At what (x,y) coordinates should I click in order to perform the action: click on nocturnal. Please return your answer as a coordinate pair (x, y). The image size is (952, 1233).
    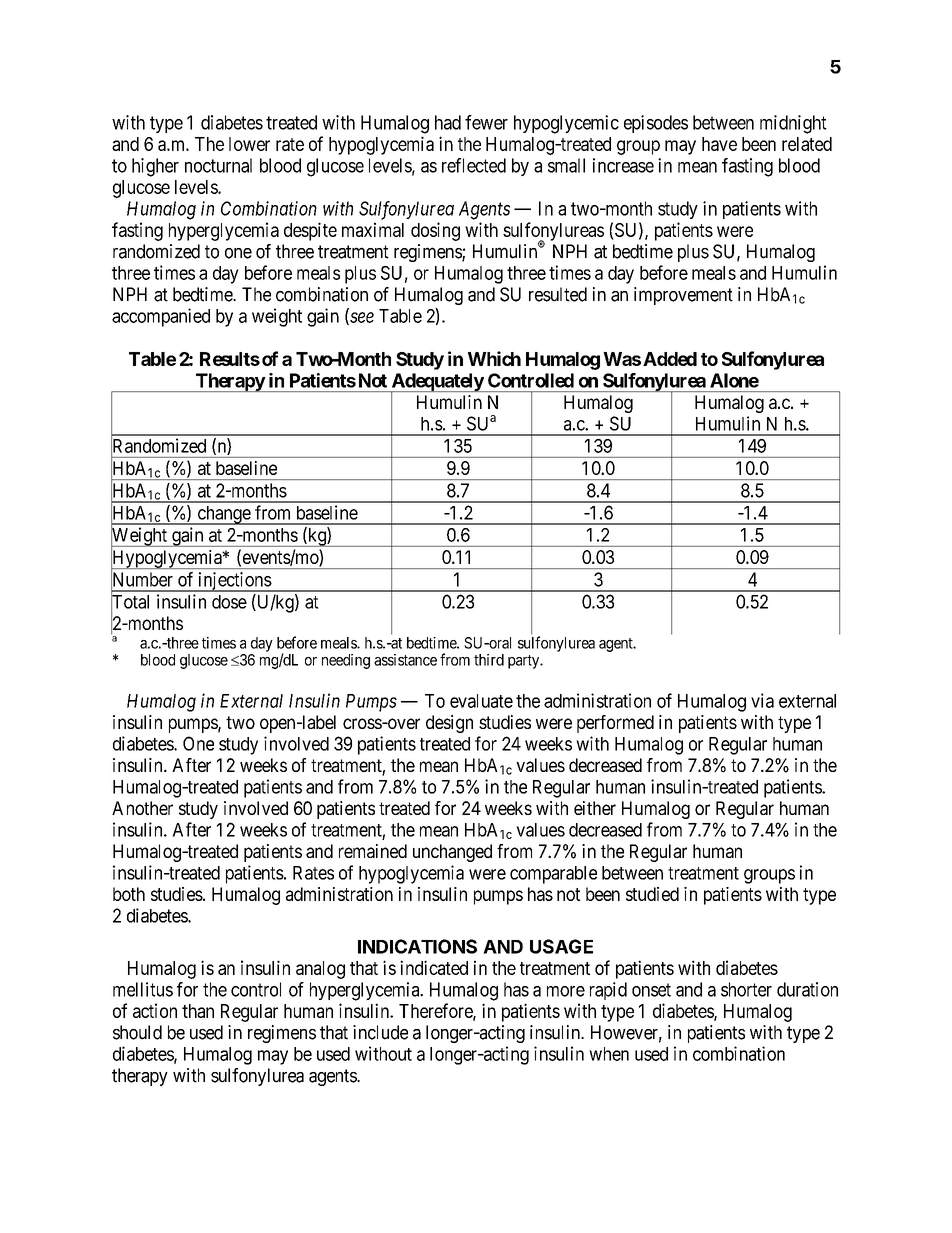
    Looking at the image, I should click on (218, 165).
